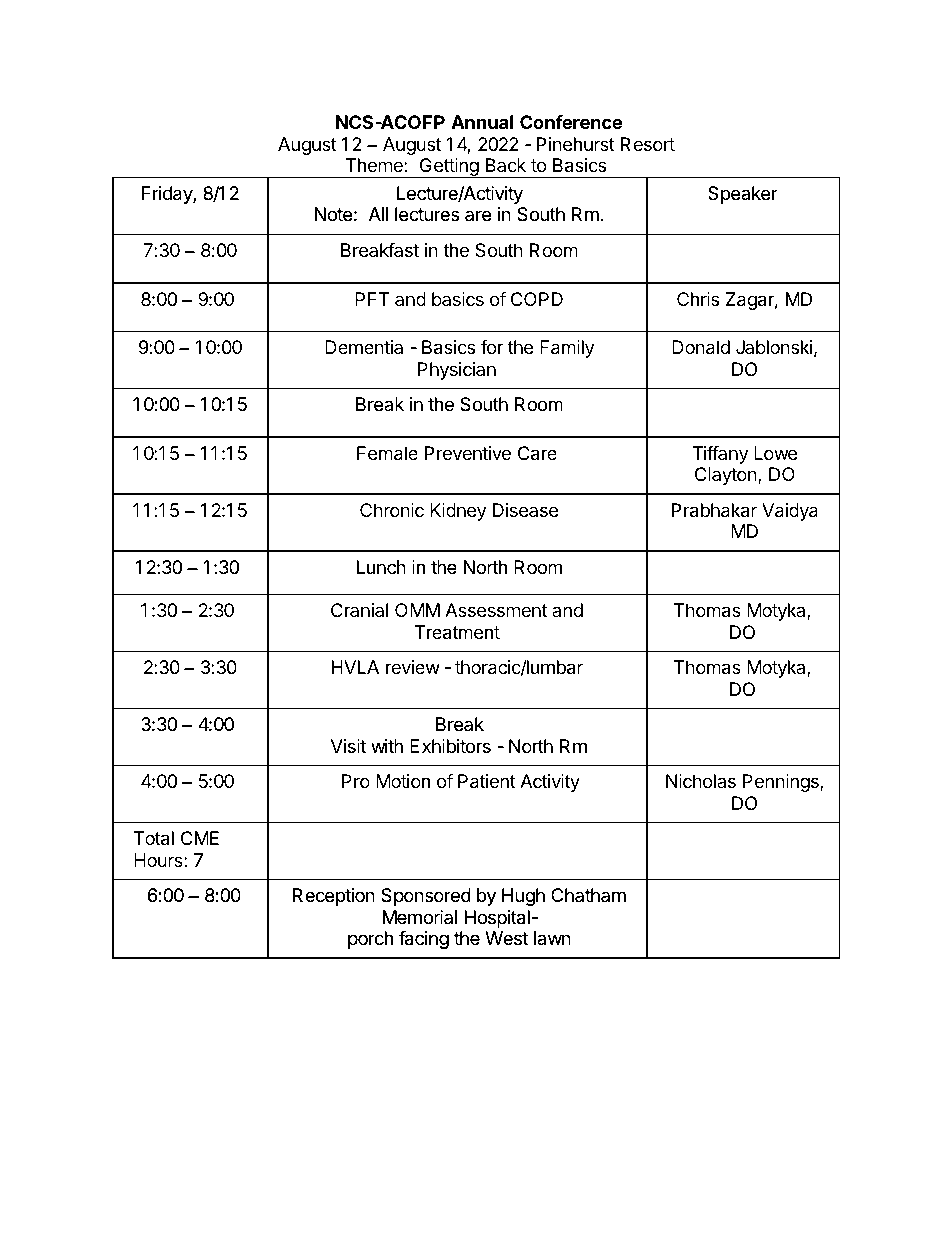 This screenshot has height=1233, width=952. I want to click on Resort, so click(648, 144).
